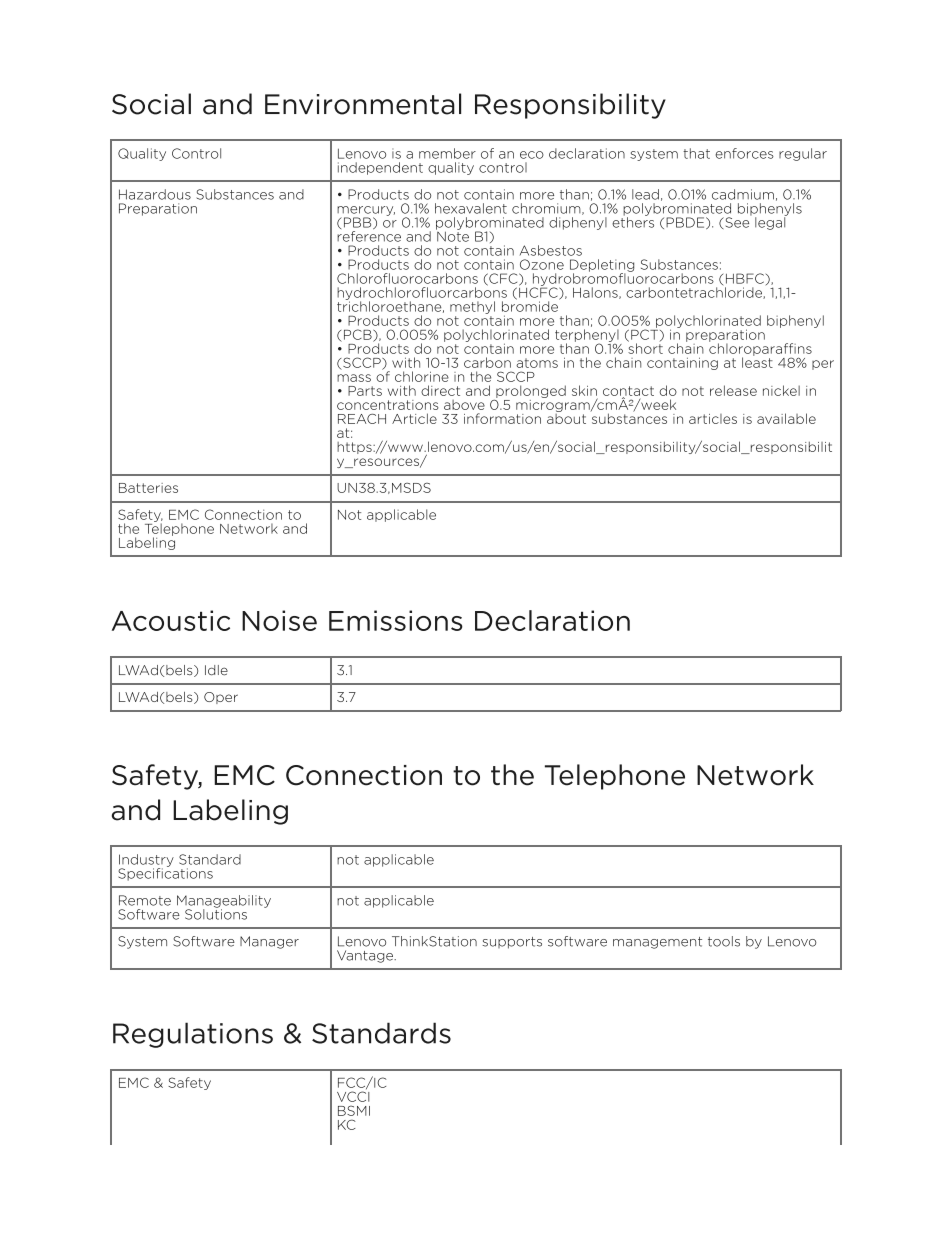 Image resolution: width=952 pixels, height=1233 pixels. Describe the element at coordinates (464, 405) in the screenshot. I see `above` at that location.
